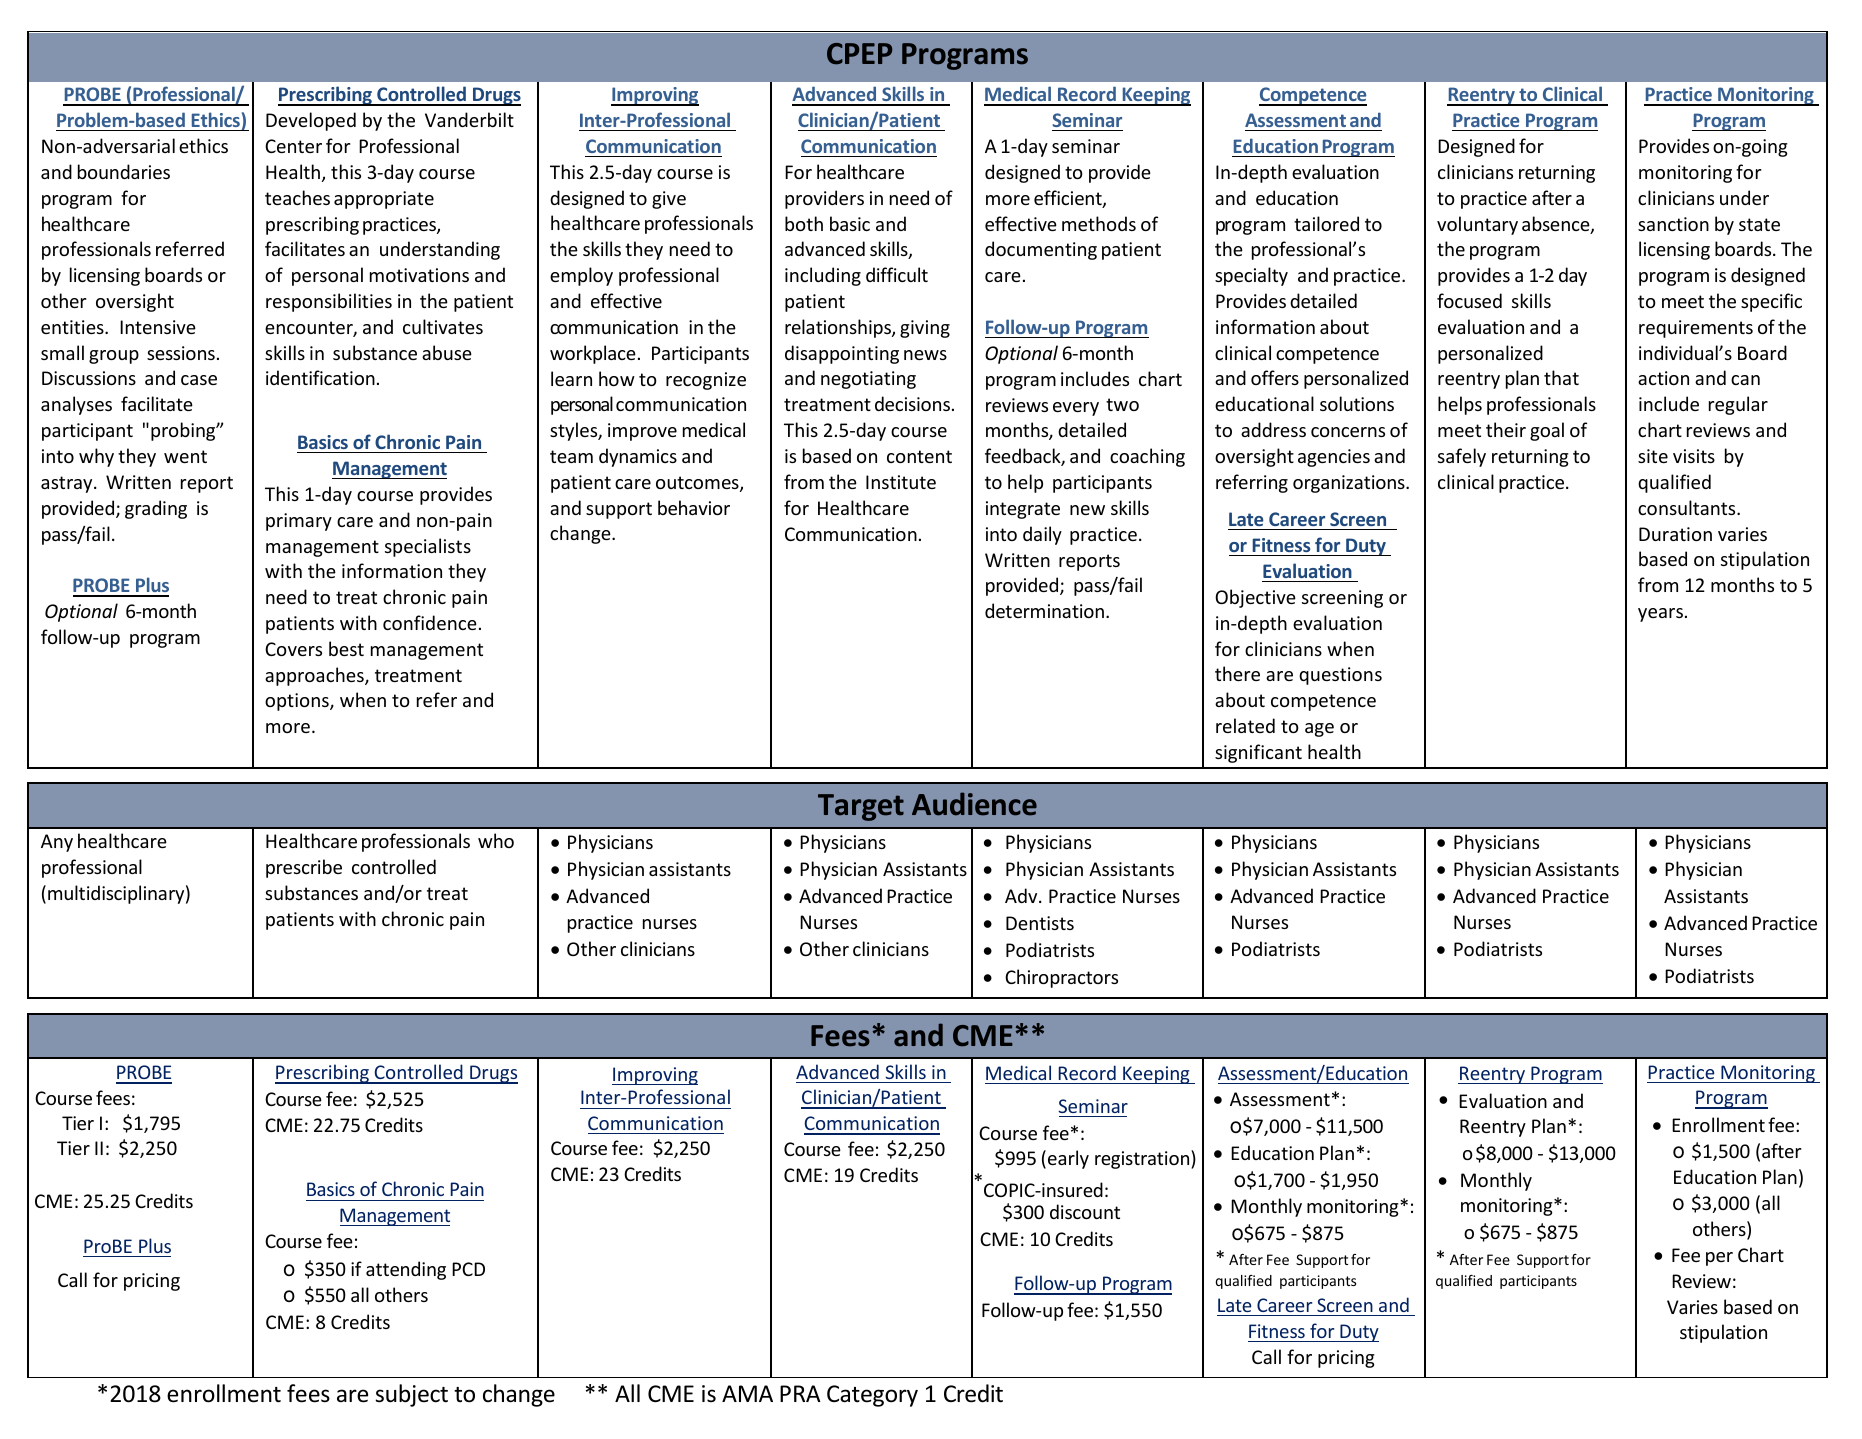 The width and height of the screenshot is (1862, 1439). I want to click on options, so click(298, 702).
